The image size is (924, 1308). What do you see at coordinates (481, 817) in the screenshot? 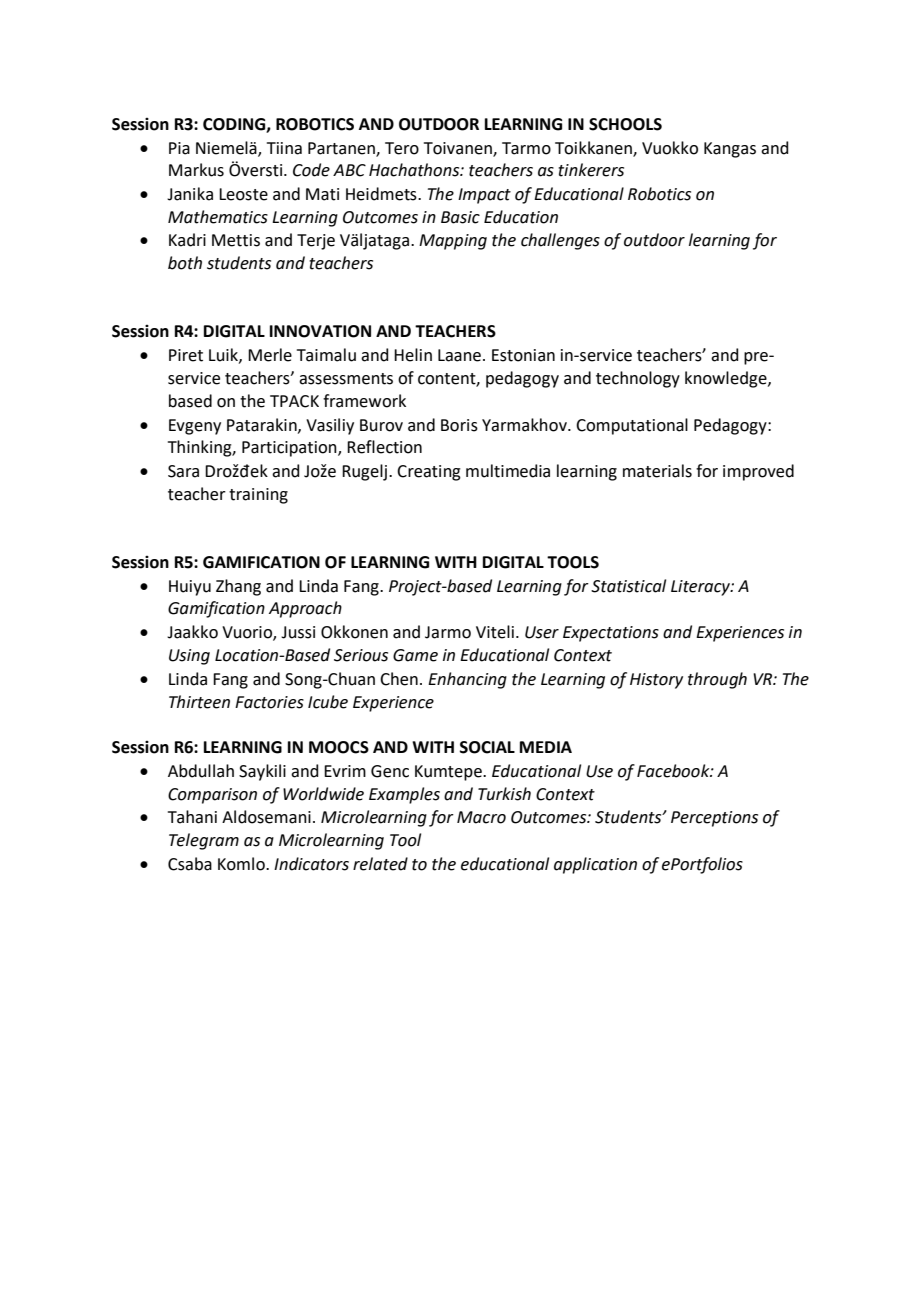
I see `Macro` at bounding box center [481, 817].
